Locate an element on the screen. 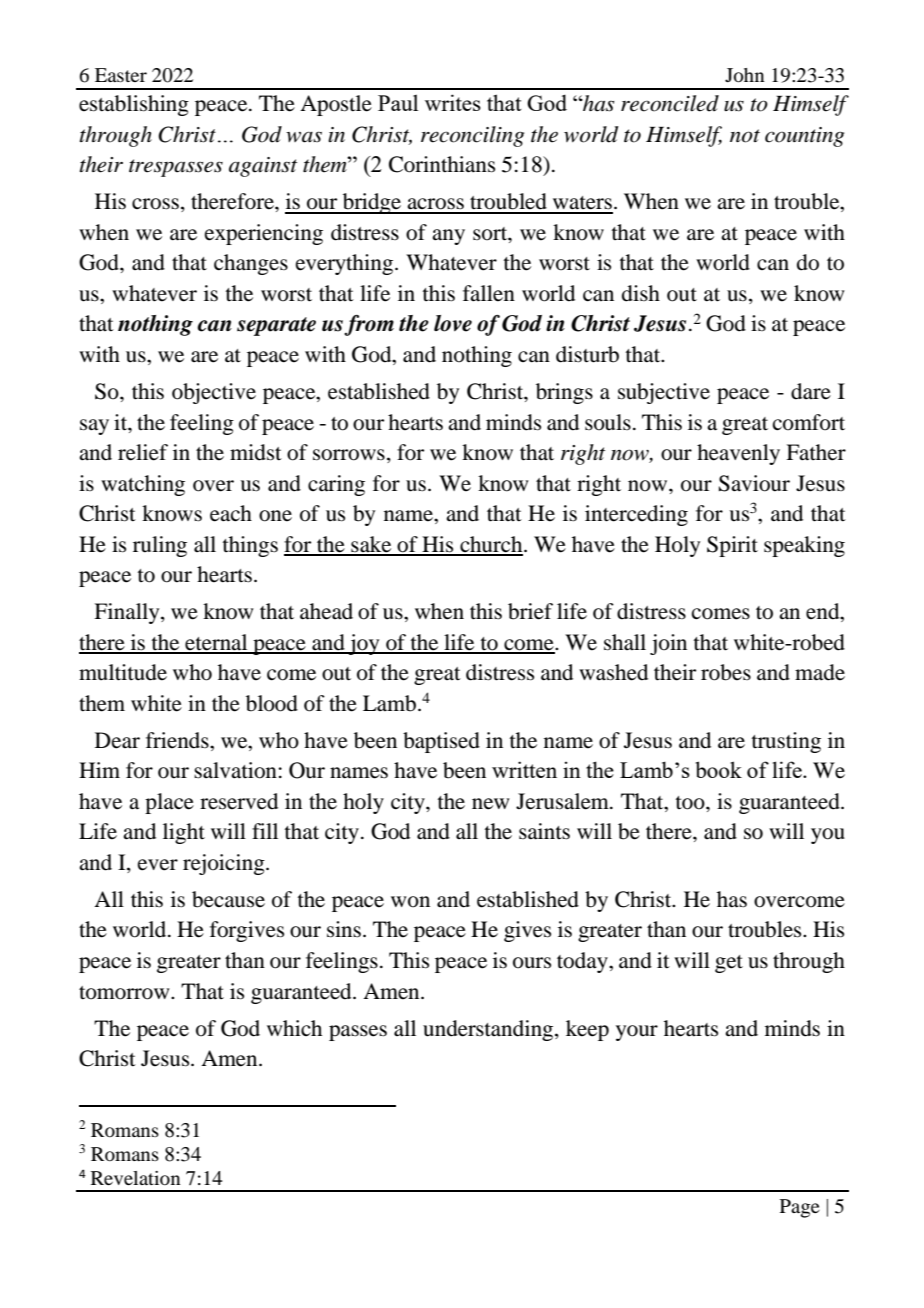 The height and width of the screenshot is (1308, 924). Revelation is located at coordinates (136, 1178).
